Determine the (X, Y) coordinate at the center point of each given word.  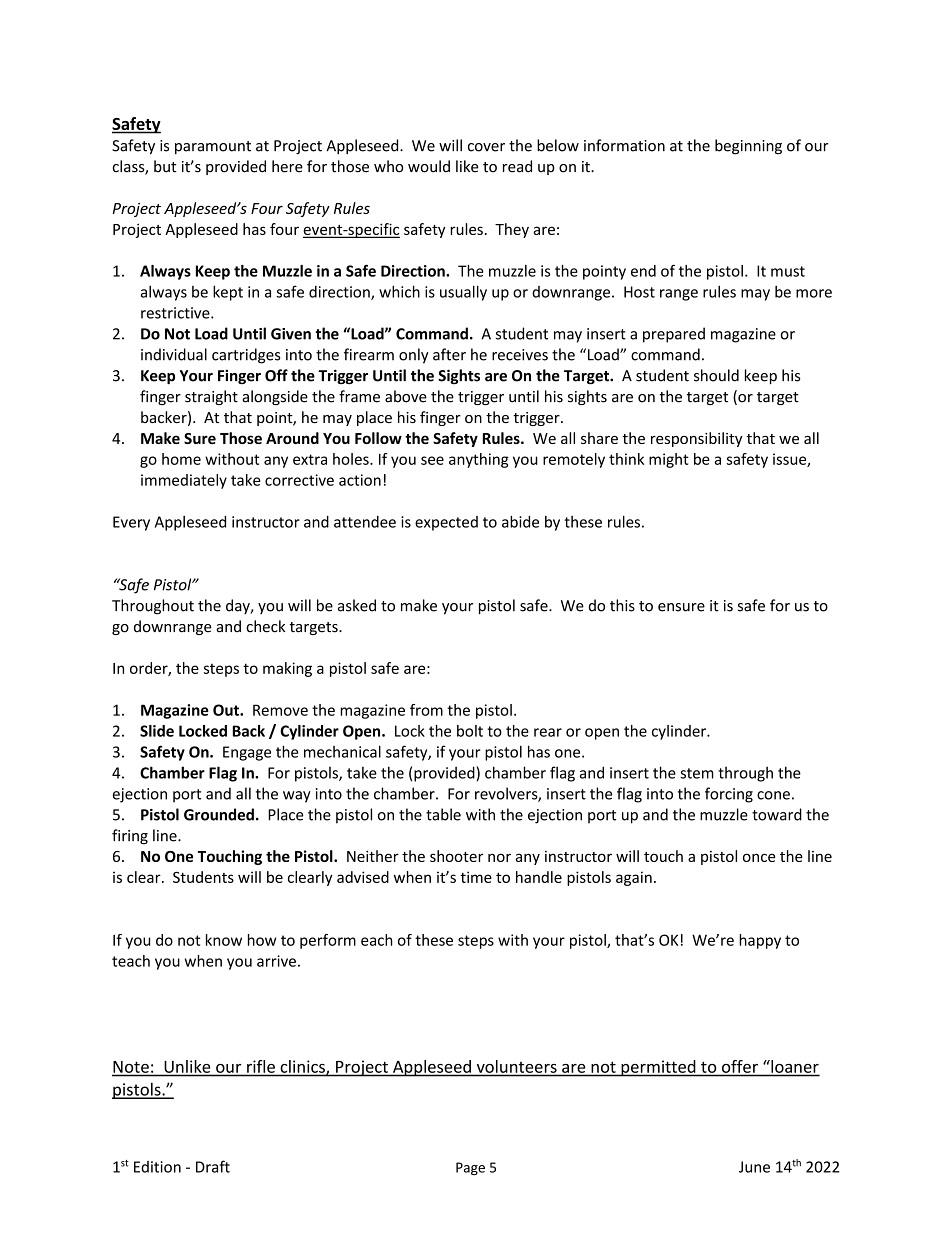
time (476, 877)
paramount (213, 147)
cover (486, 147)
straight (211, 397)
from (426, 710)
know (224, 940)
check (265, 626)
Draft (213, 1166)
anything (479, 460)
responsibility (697, 439)
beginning (748, 147)
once (759, 857)
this (622, 605)
